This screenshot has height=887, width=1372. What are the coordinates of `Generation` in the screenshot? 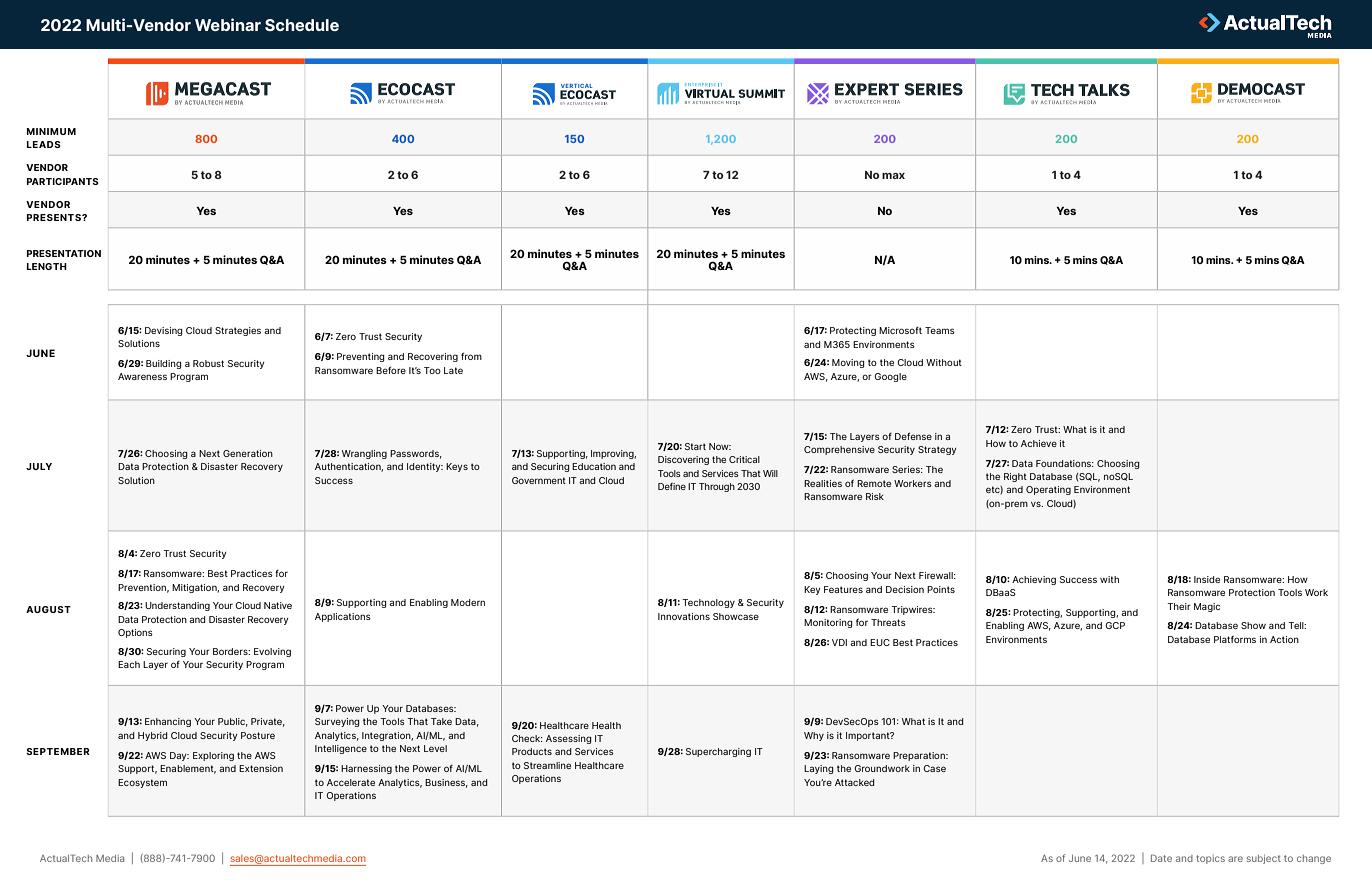 It's located at (248, 453).
